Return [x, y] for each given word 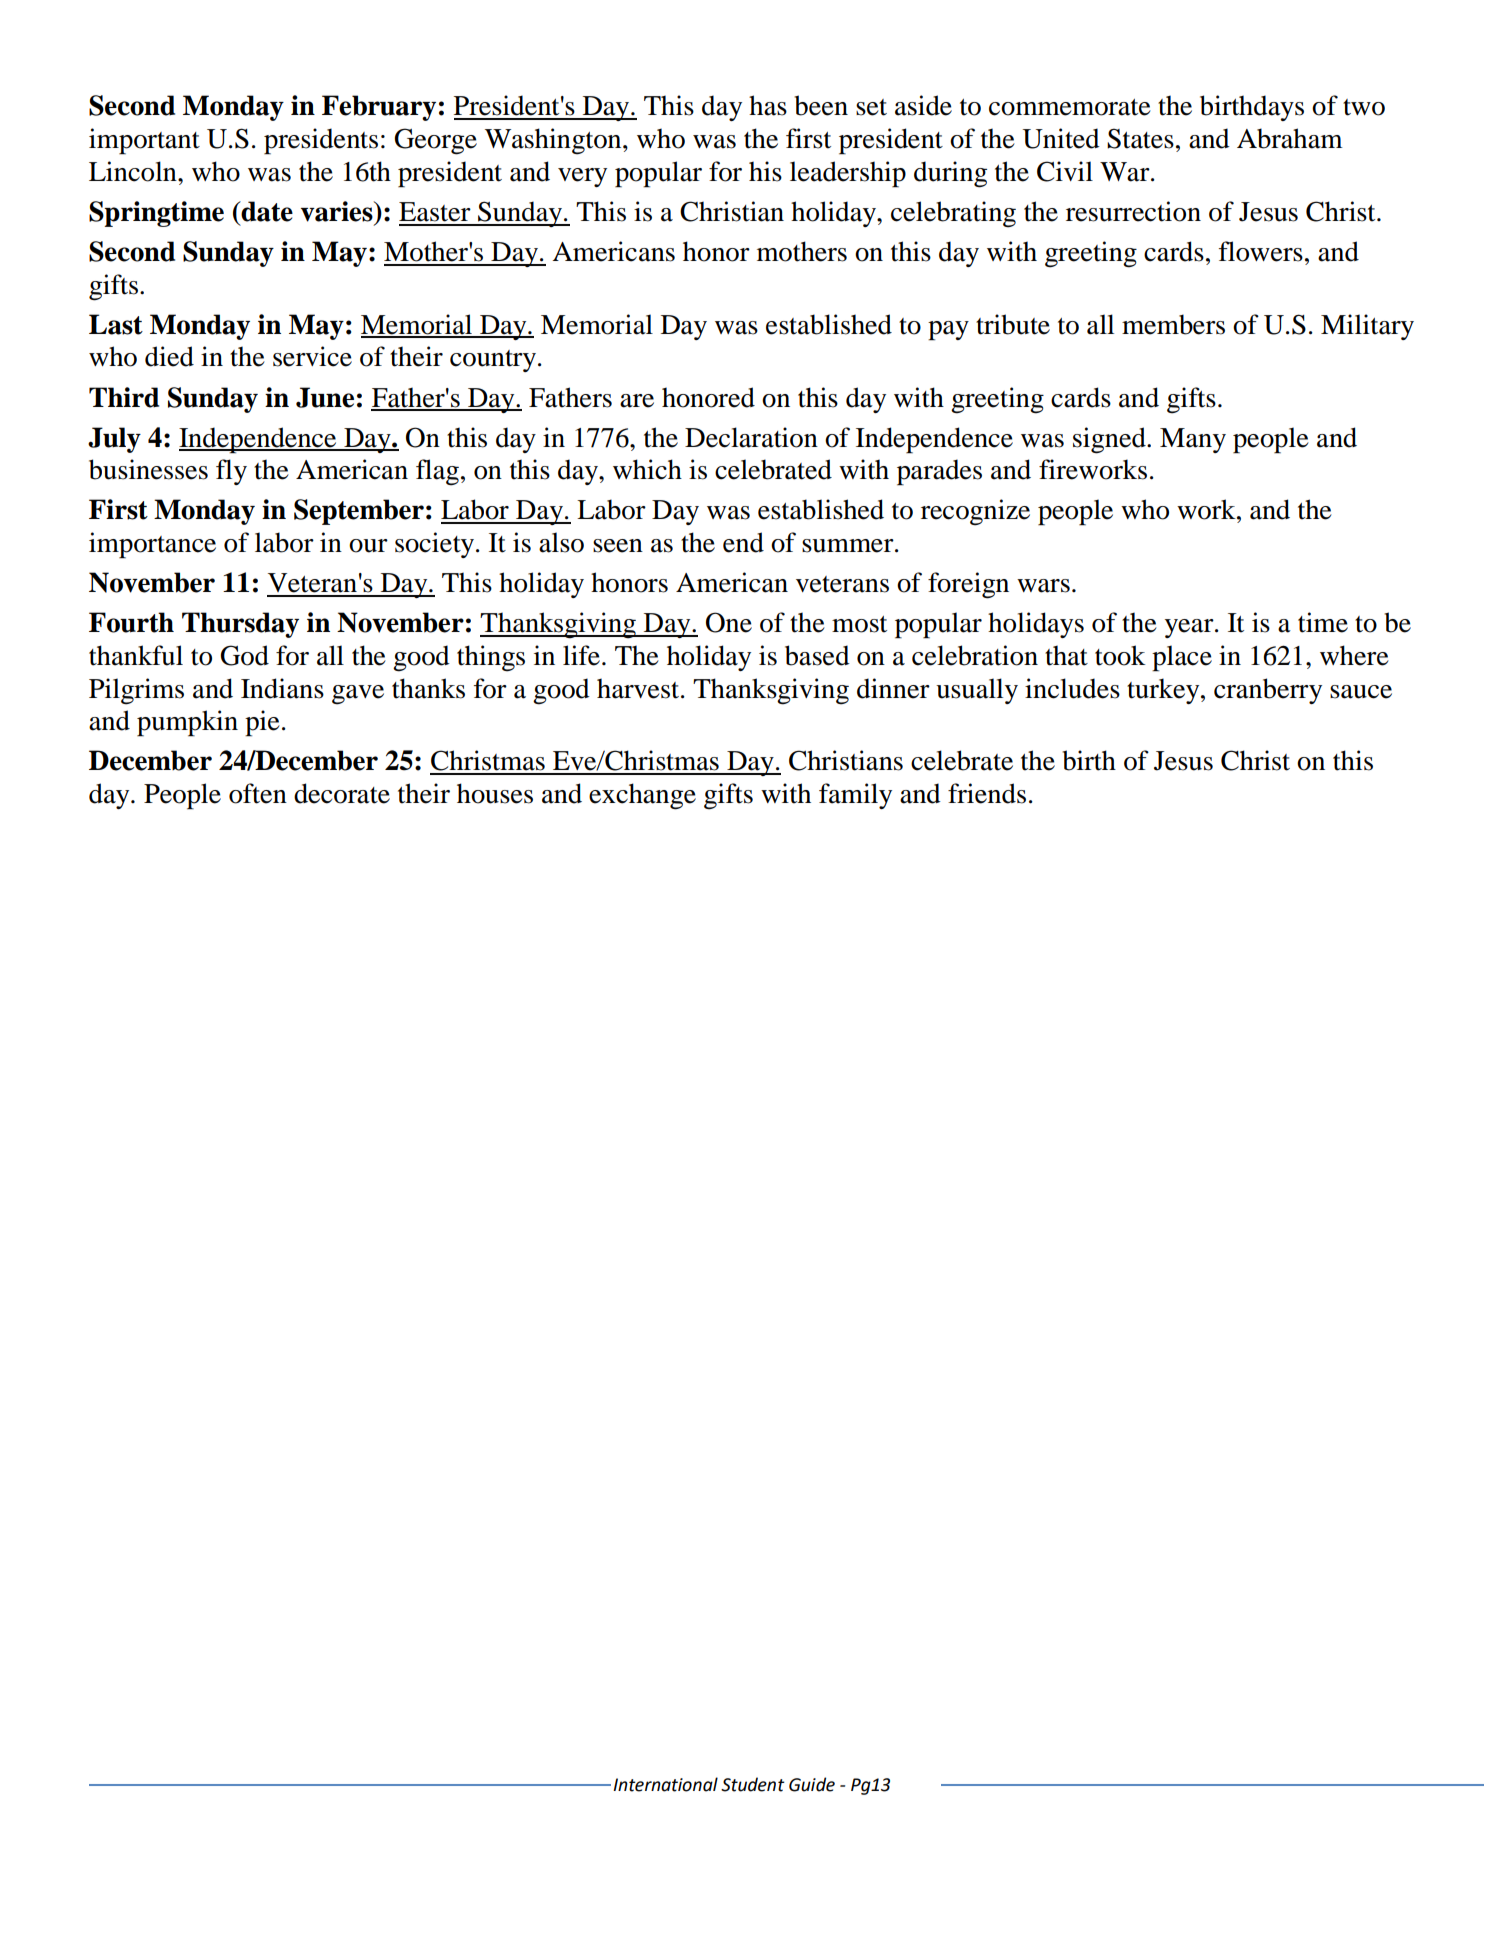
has [768, 105]
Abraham [1290, 138]
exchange [642, 796]
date [266, 211]
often [258, 793]
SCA [593, 1785]
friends [987, 793]
